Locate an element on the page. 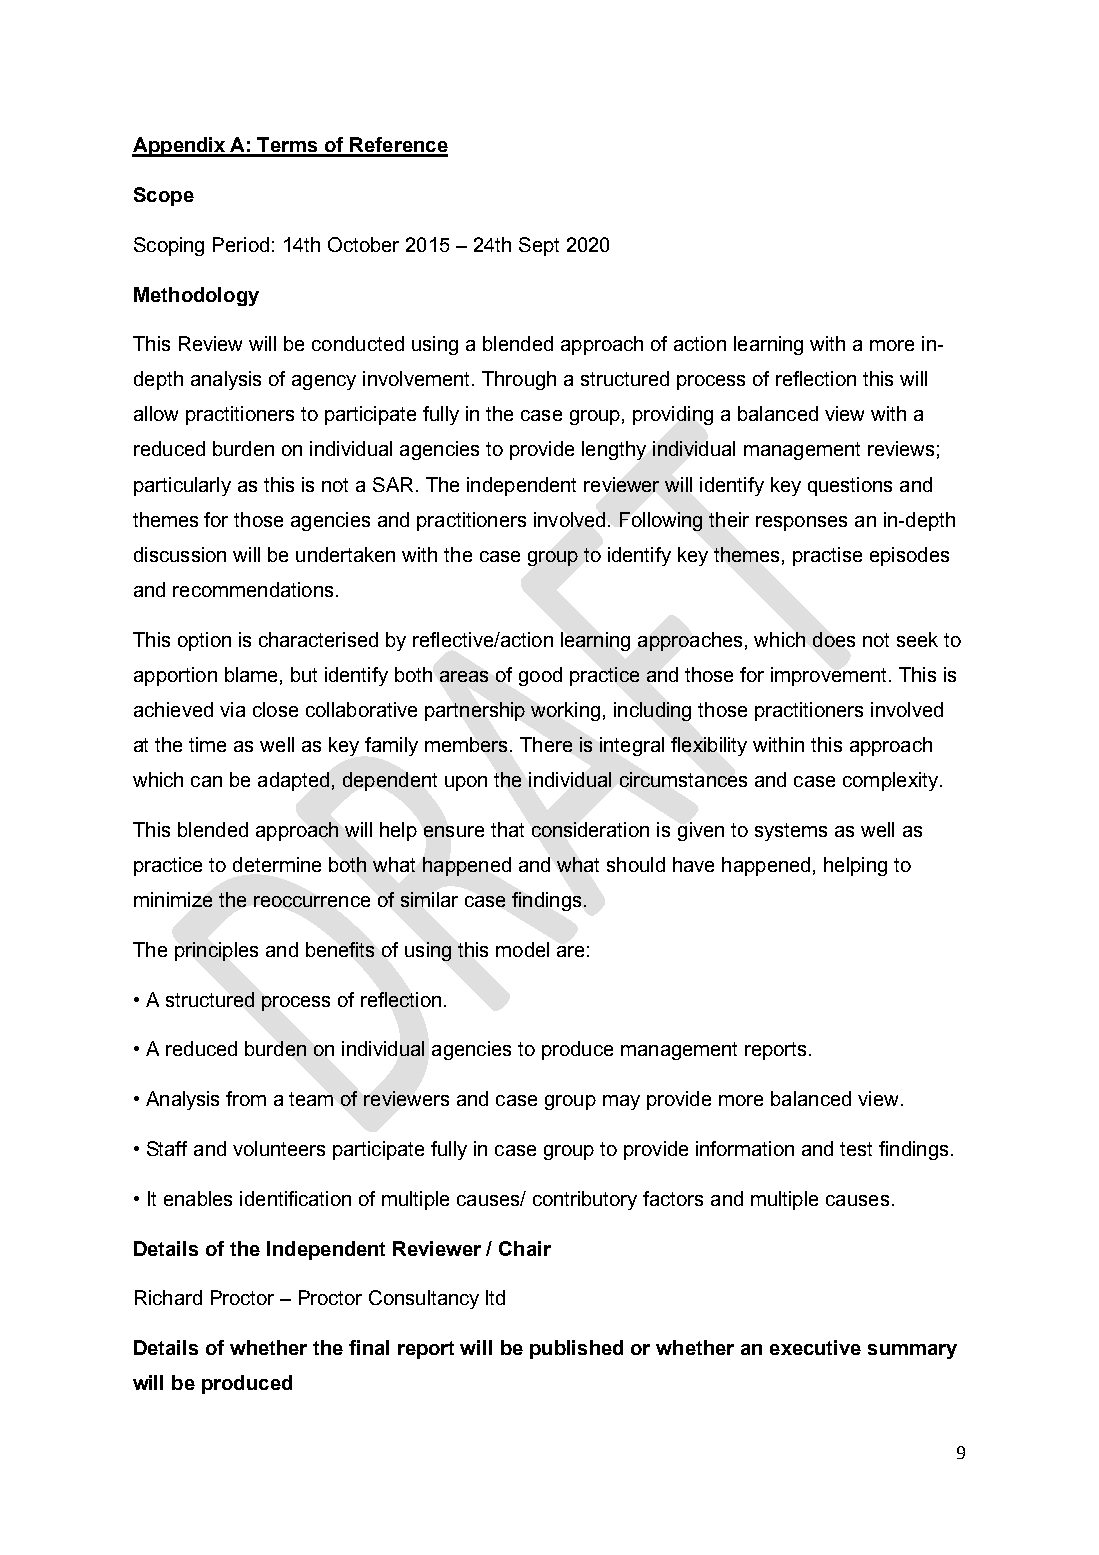  ltd is located at coordinates (495, 1297).
